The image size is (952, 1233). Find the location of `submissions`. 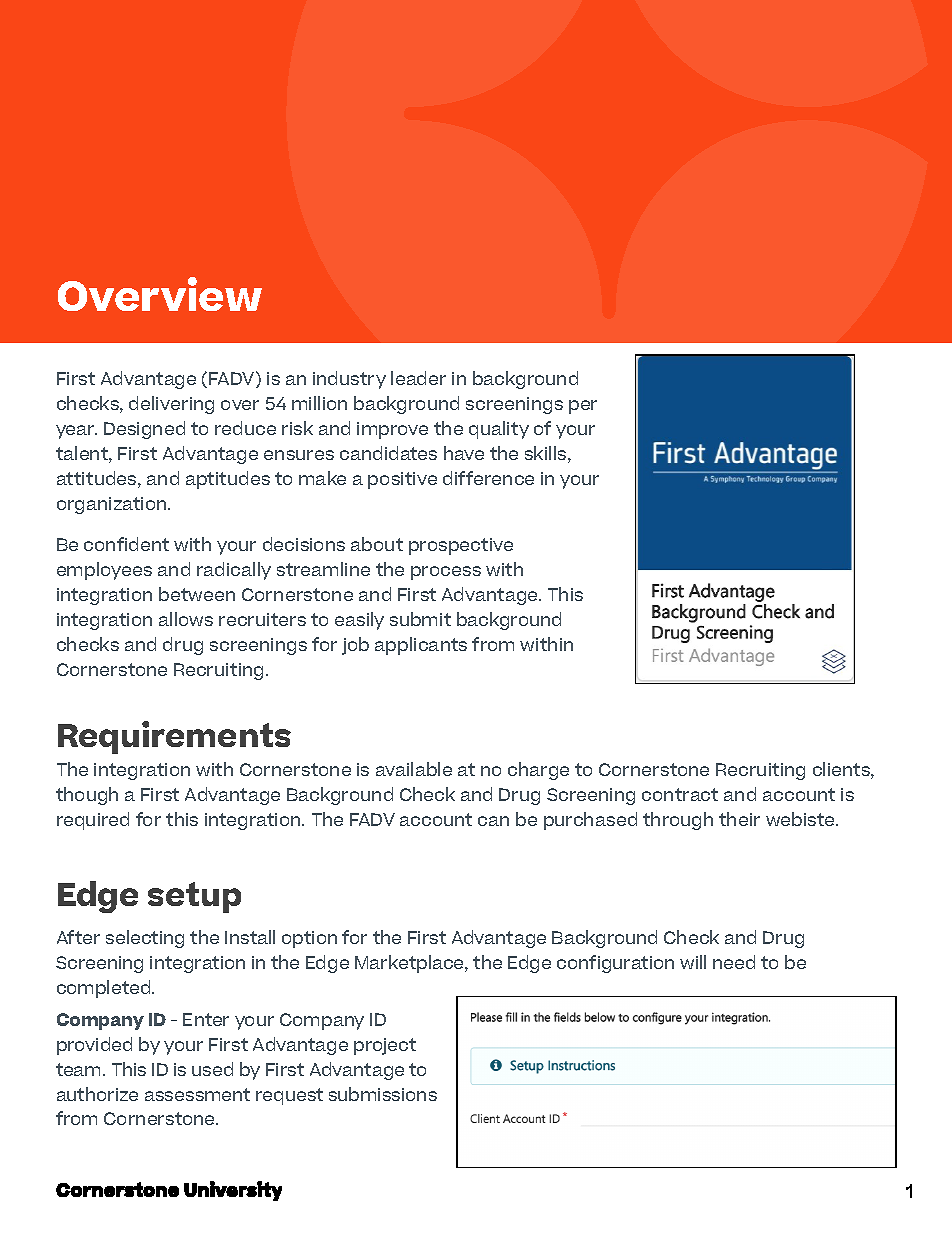

submissions is located at coordinates (383, 1094).
